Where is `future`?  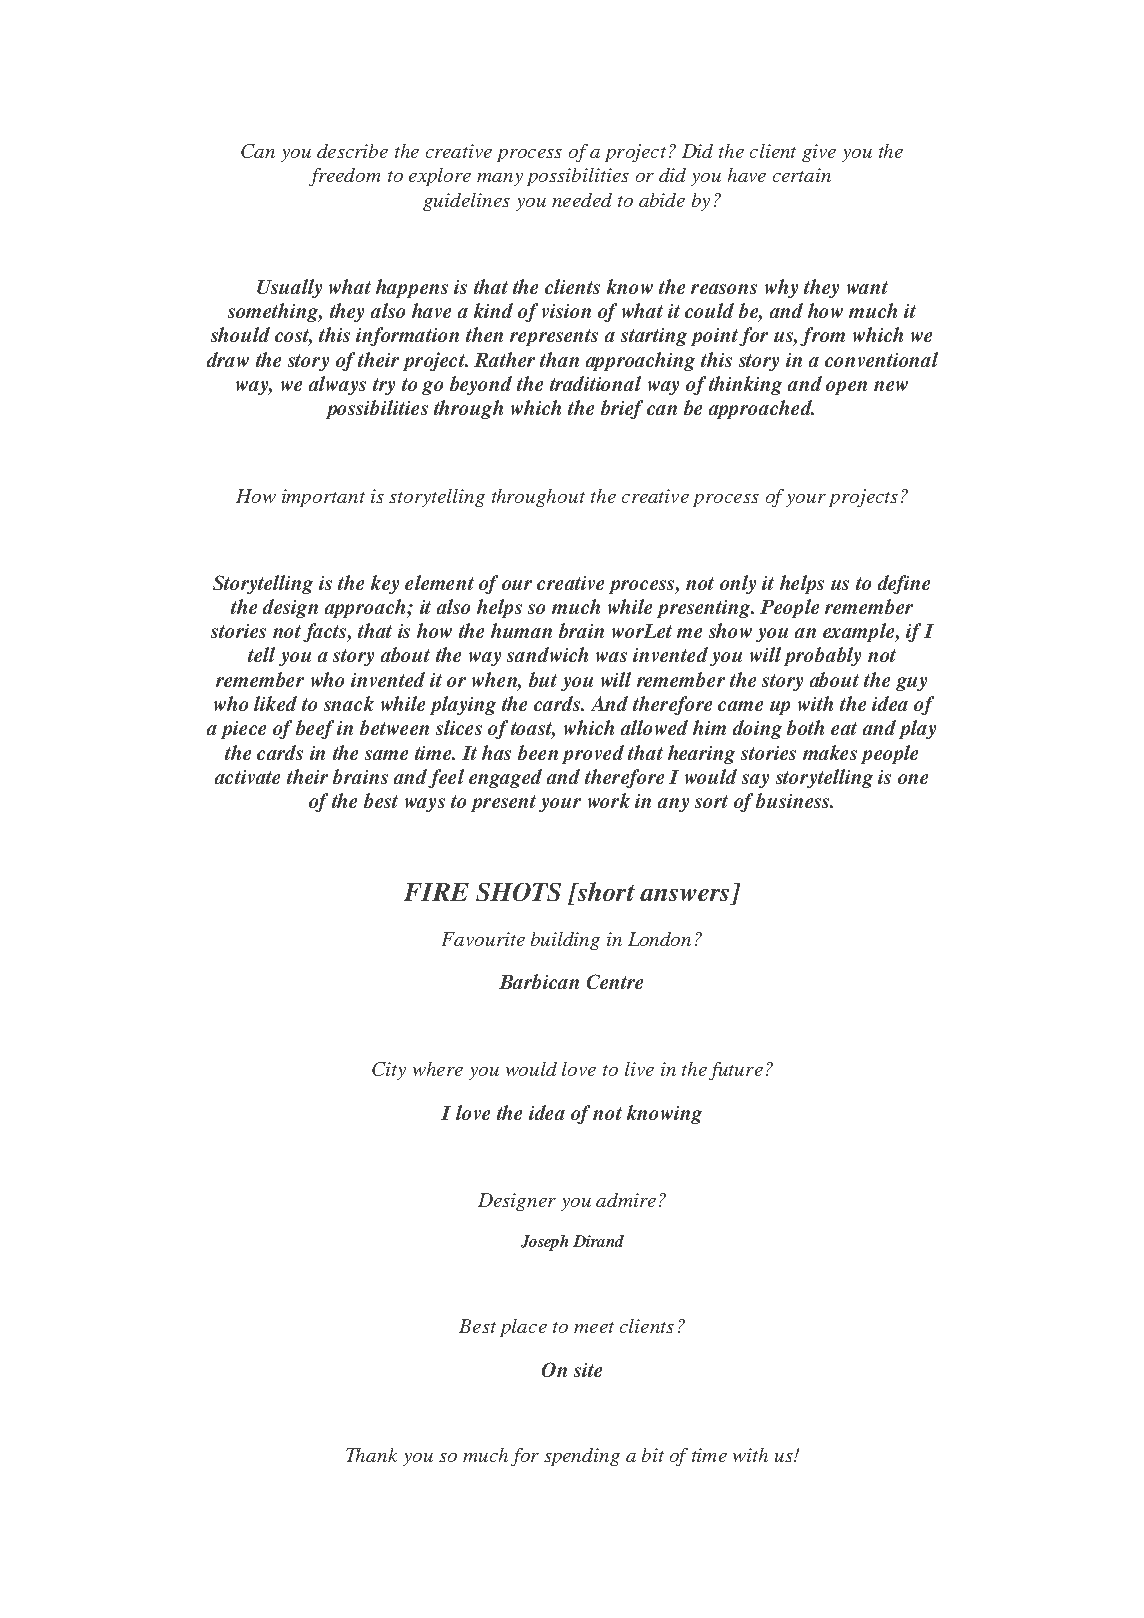
future is located at coordinates (736, 1071).
